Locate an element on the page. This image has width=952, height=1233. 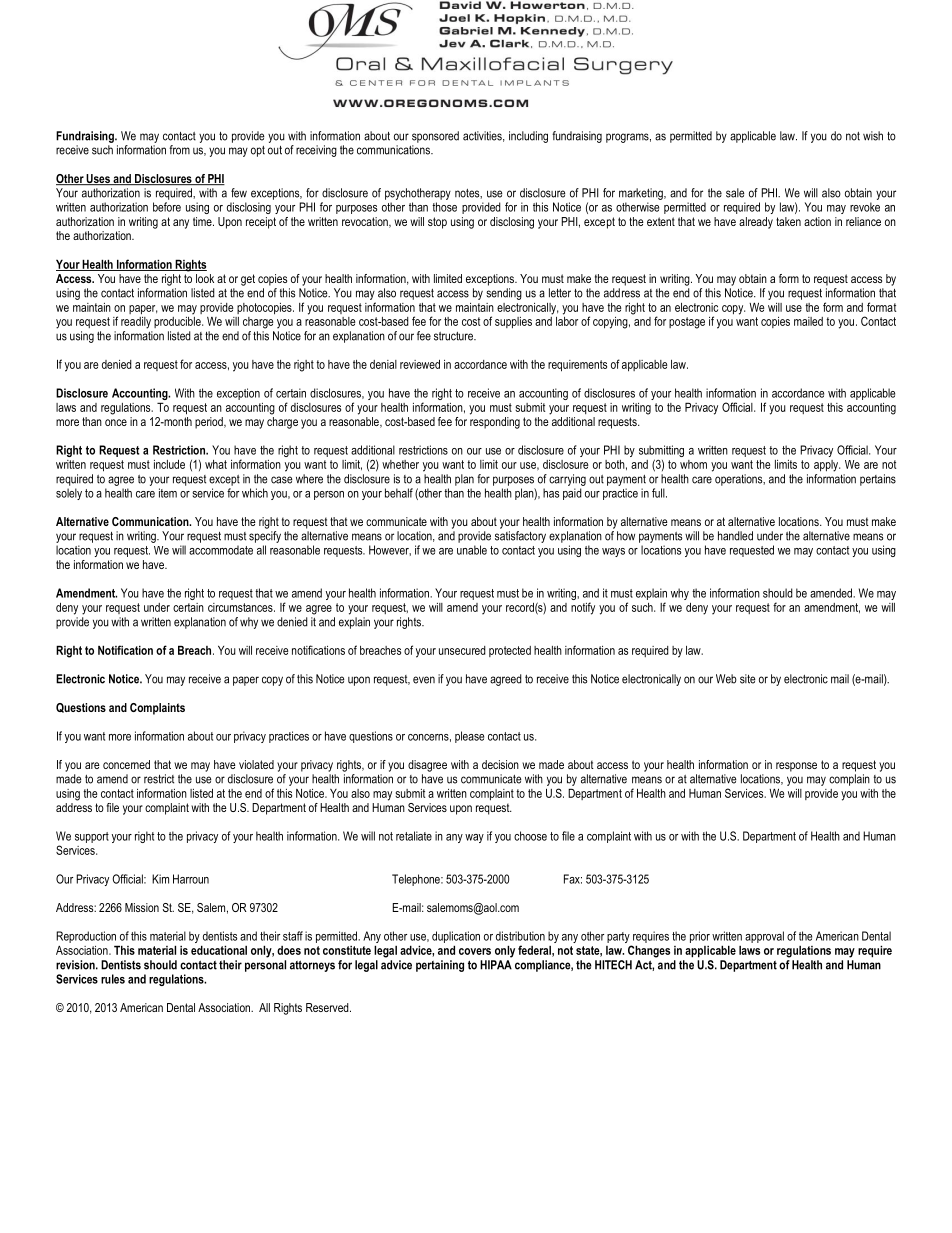
approval is located at coordinates (764, 937).
